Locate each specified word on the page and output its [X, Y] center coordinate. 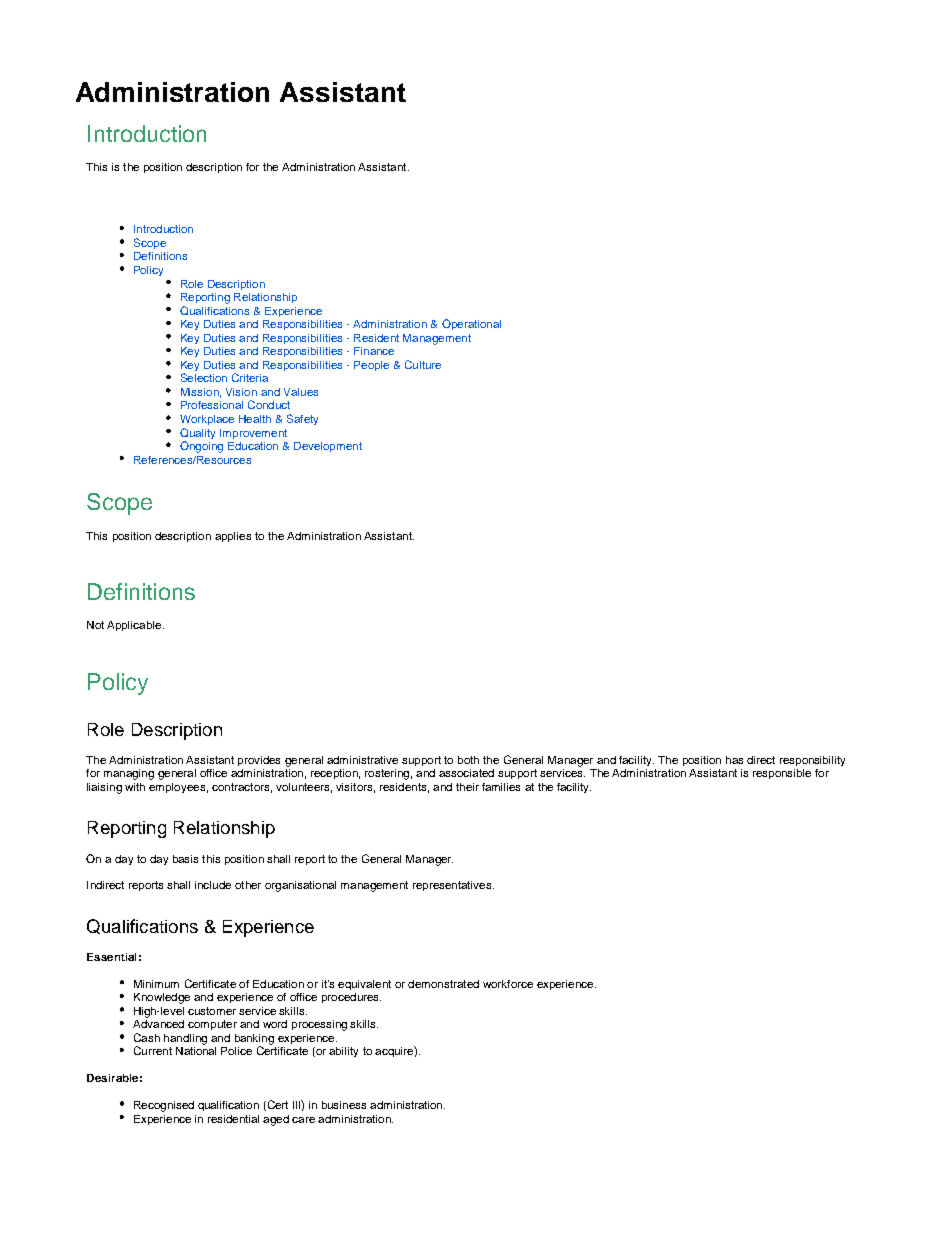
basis [185, 859]
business [344, 1105]
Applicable [135, 626]
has [734, 760]
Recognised [164, 1106]
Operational [471, 324]
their [467, 787]
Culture [423, 364]
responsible [782, 774]
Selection [204, 377]
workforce [508, 984]
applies [233, 537]
